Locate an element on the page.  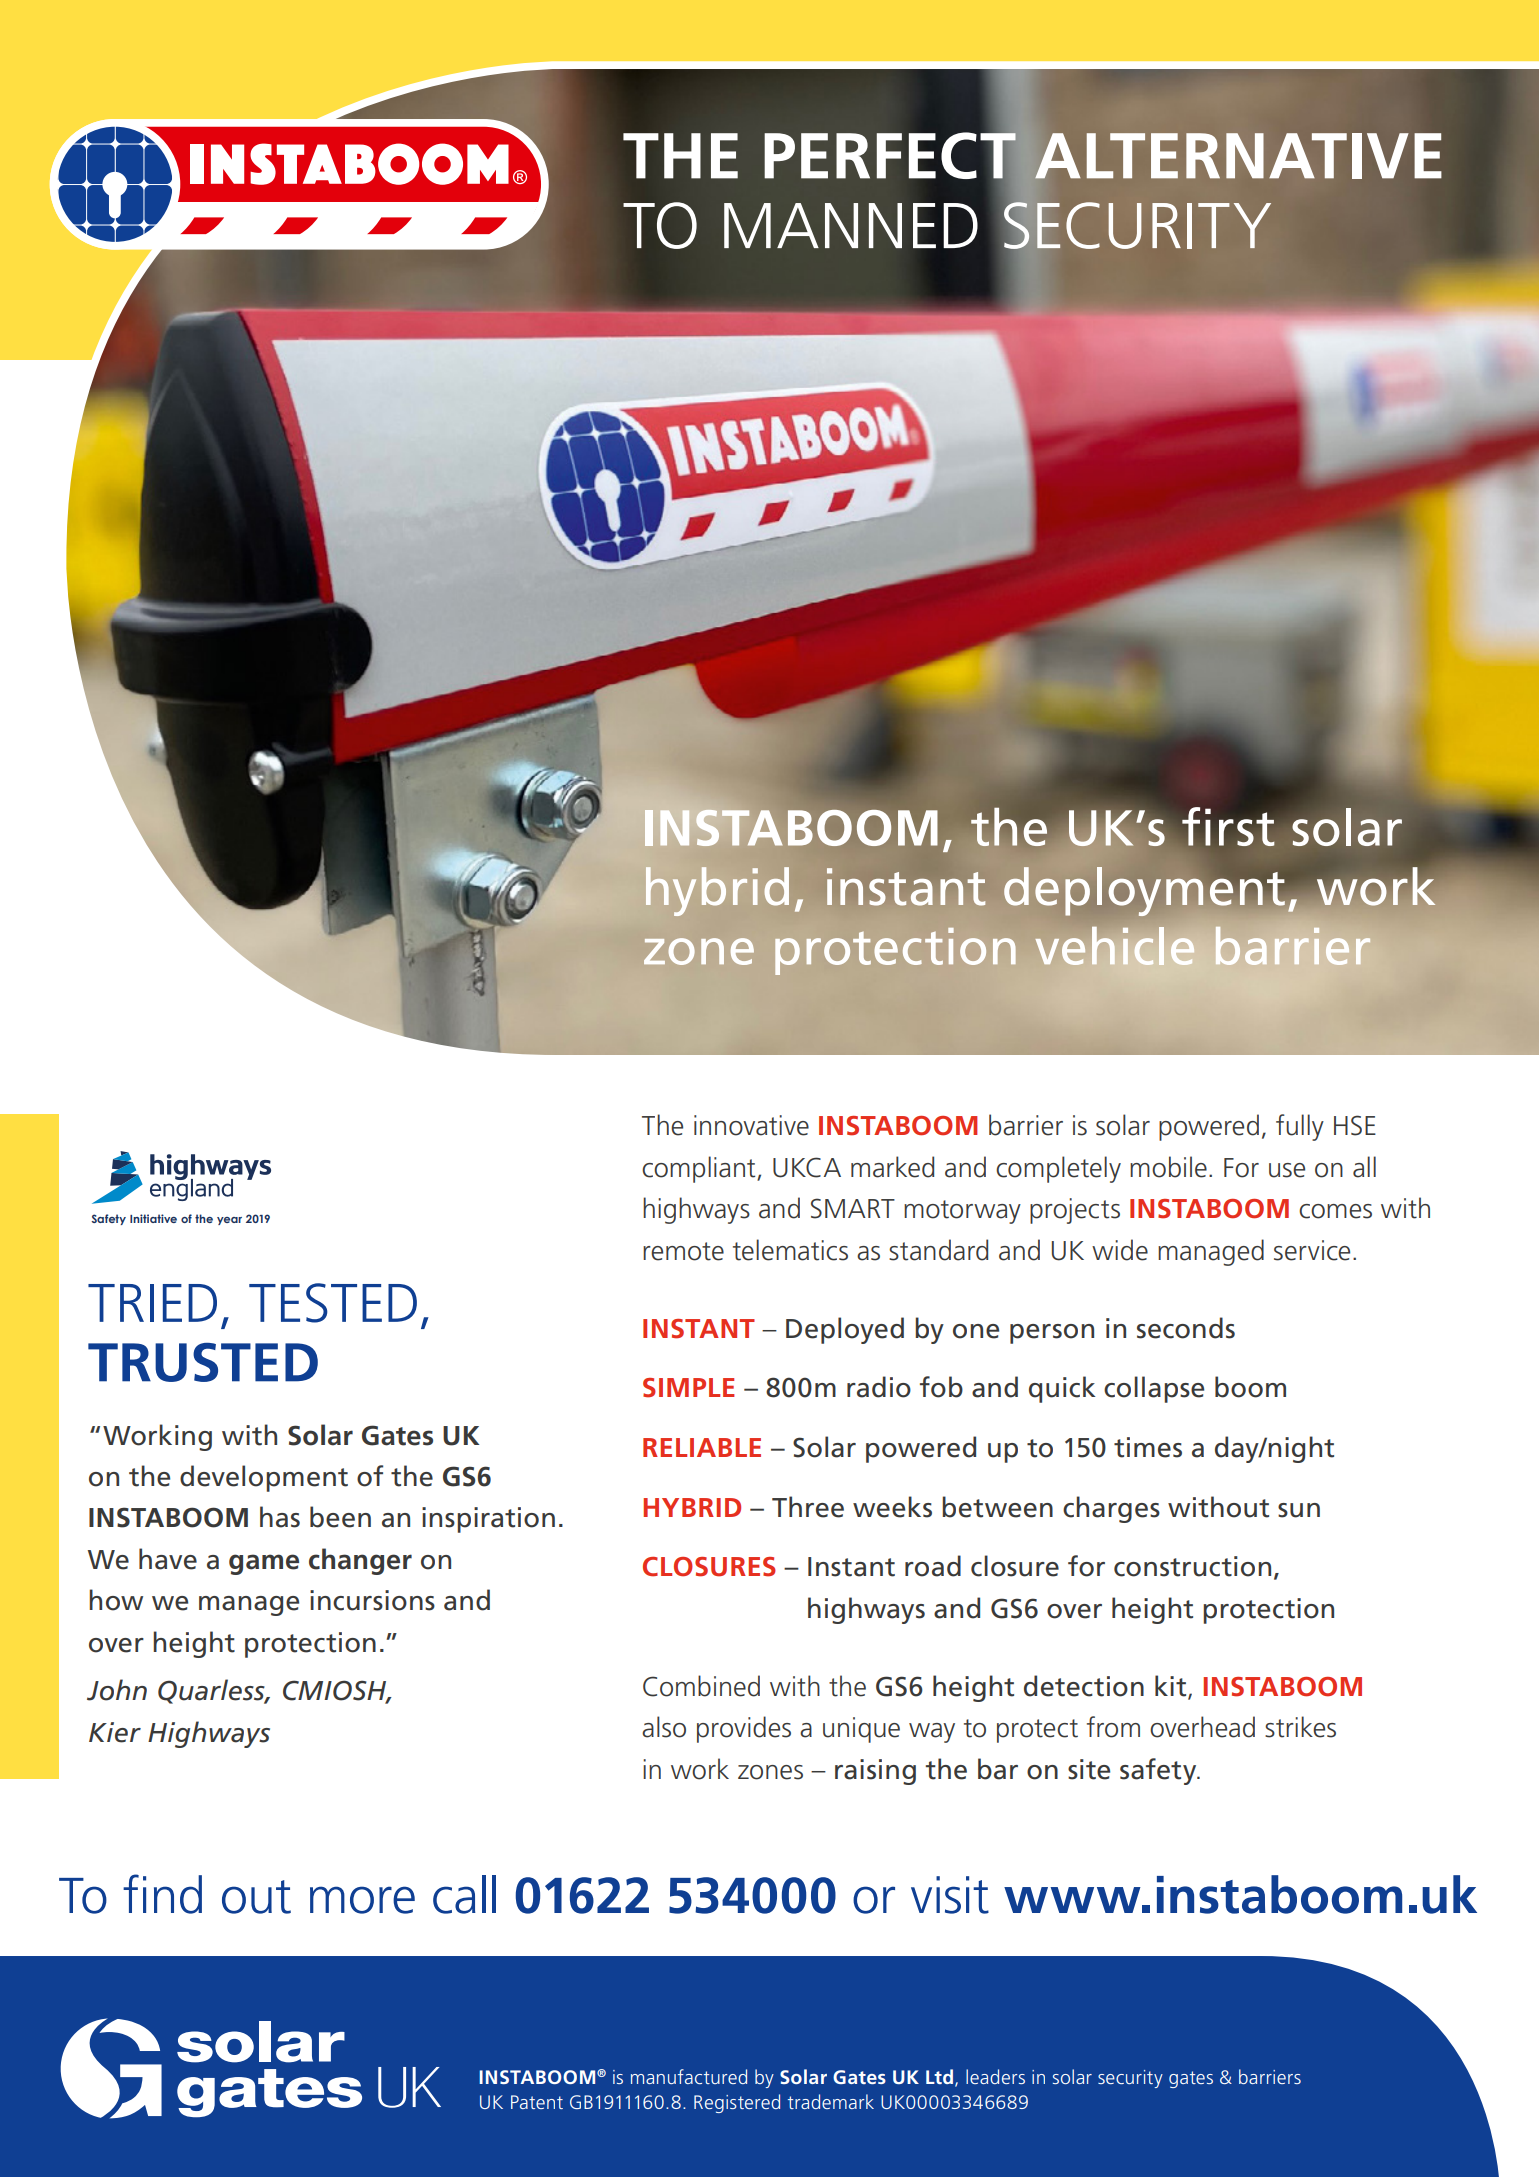
manufactured is located at coordinates (689, 2076).
